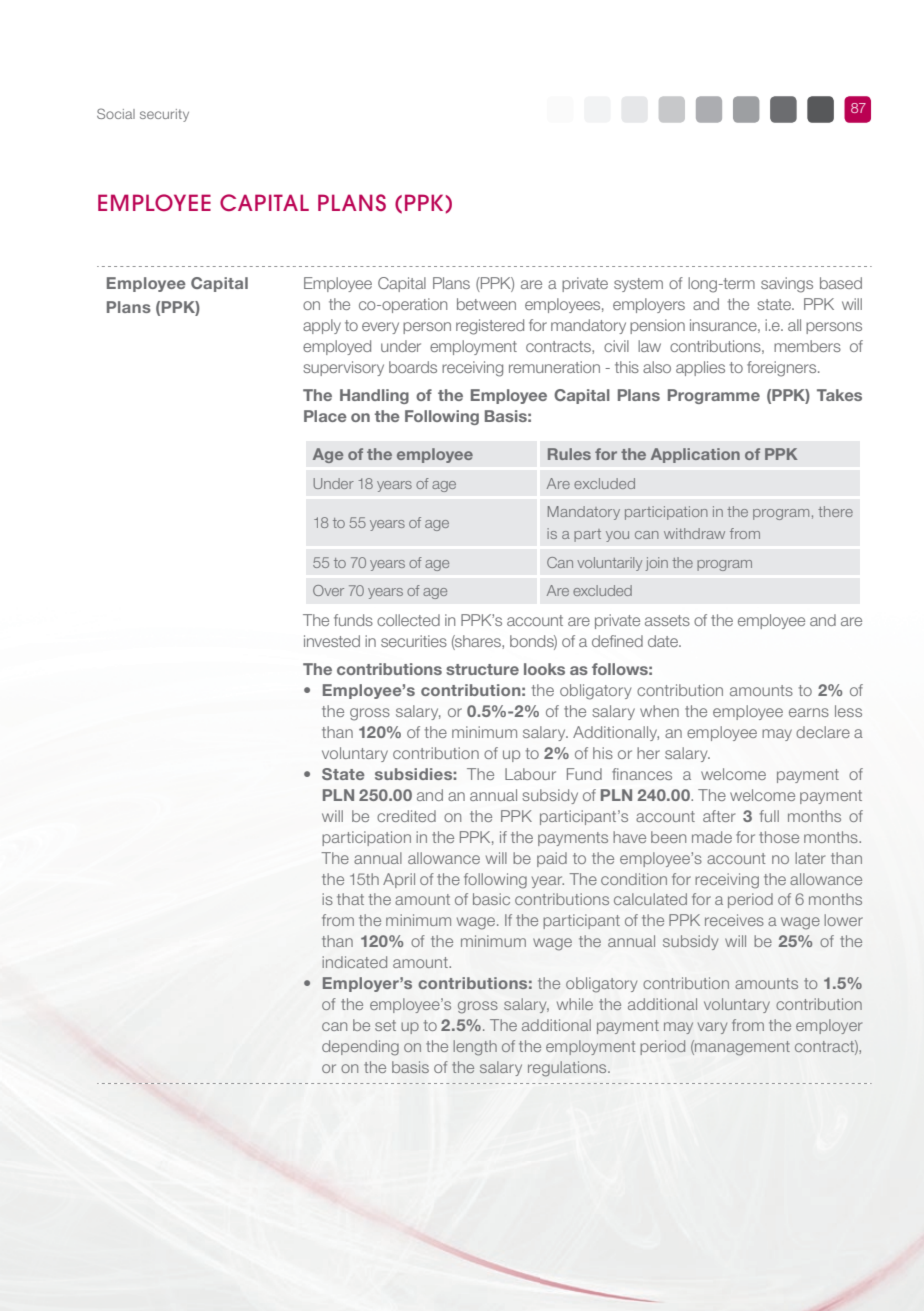 The height and width of the screenshot is (1311, 924). Describe the element at coordinates (783, 369) in the screenshot. I see `foreigners` at that location.
